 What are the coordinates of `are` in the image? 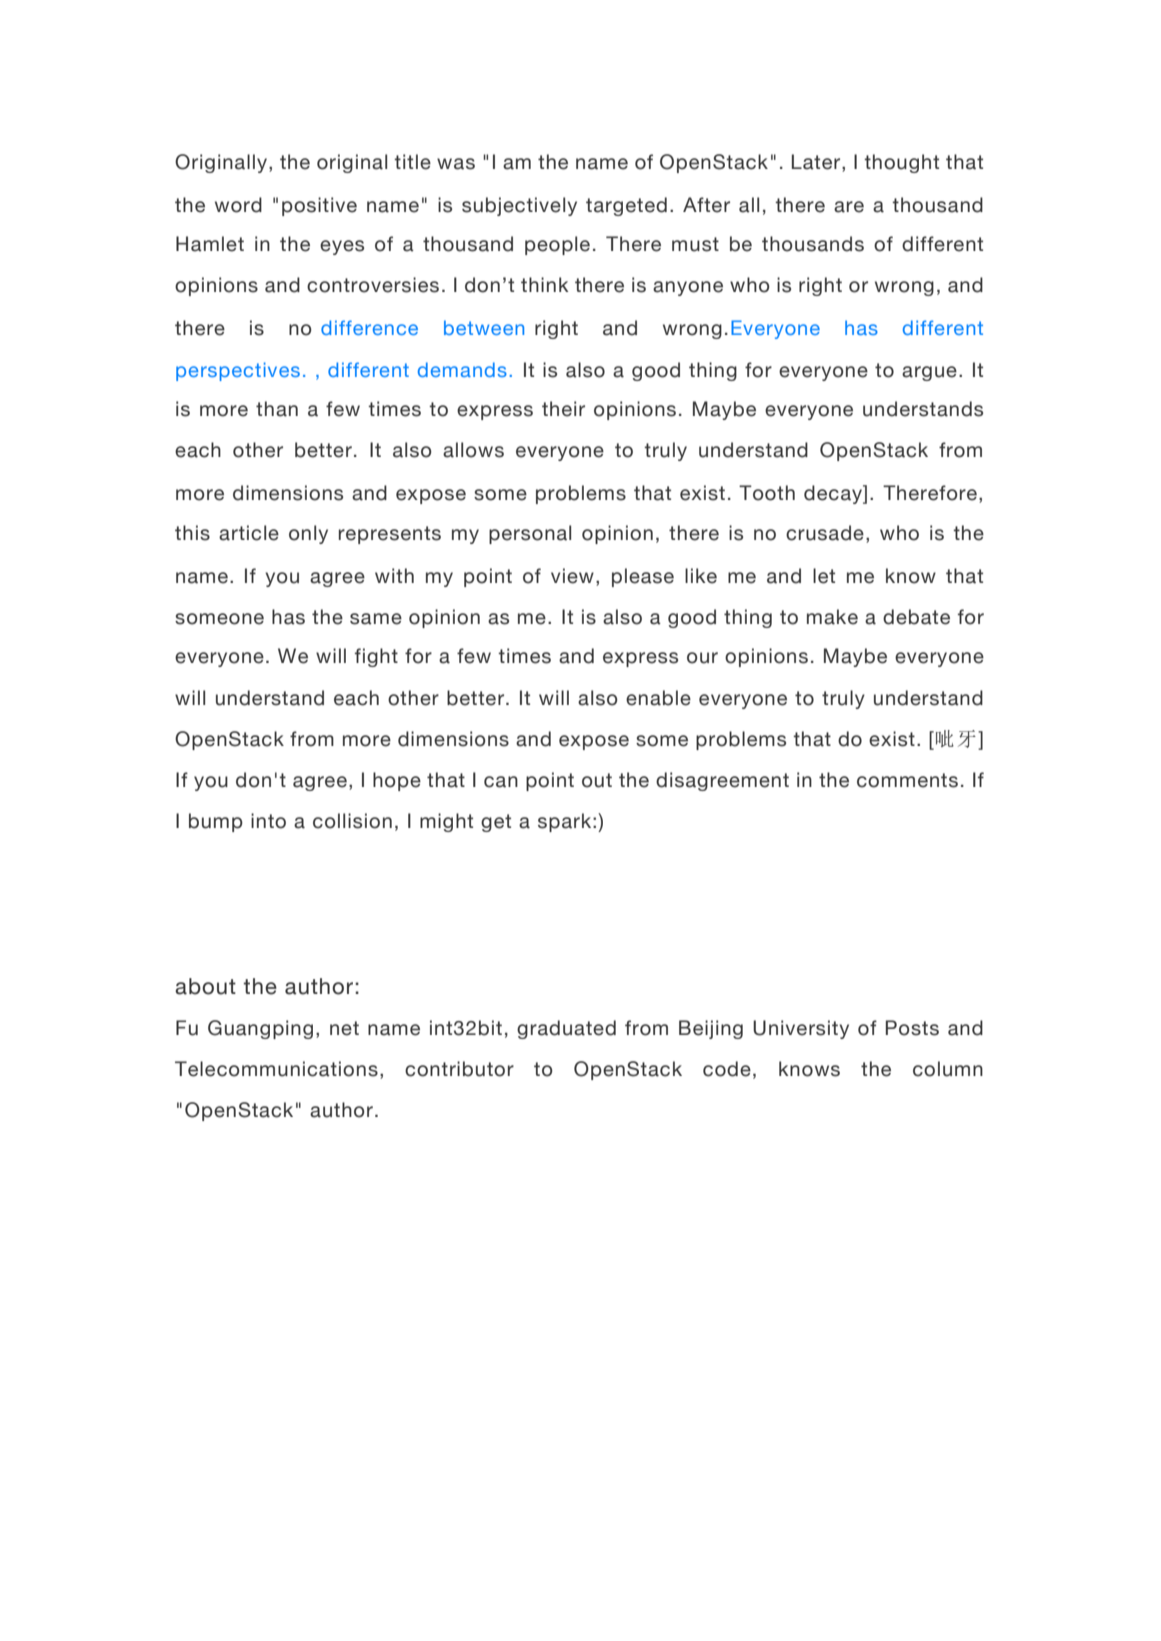 It's located at (849, 207).
